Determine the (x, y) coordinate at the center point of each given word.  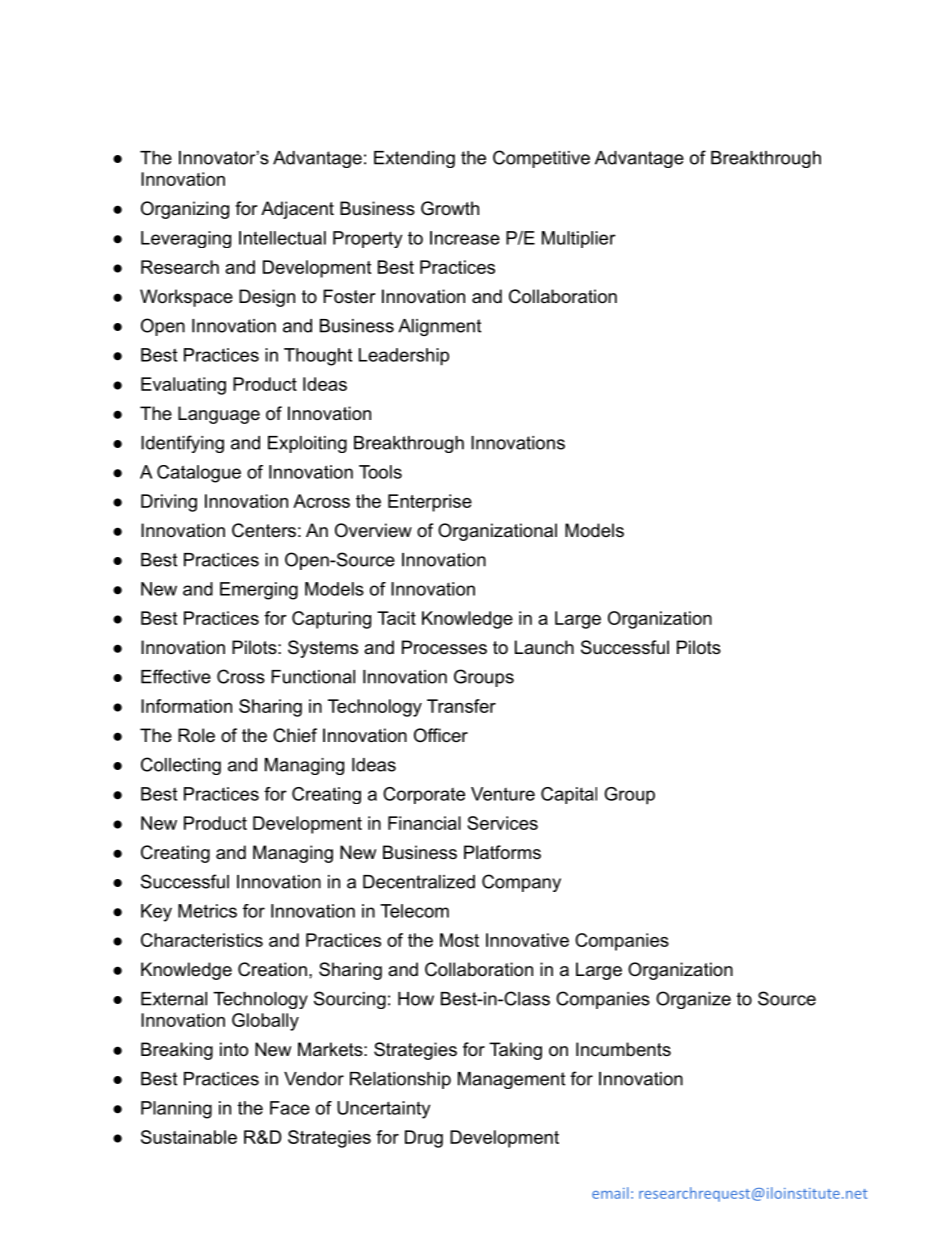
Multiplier (579, 239)
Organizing (185, 210)
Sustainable (189, 1137)
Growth (450, 208)
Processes (444, 647)
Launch (544, 647)
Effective (176, 676)
